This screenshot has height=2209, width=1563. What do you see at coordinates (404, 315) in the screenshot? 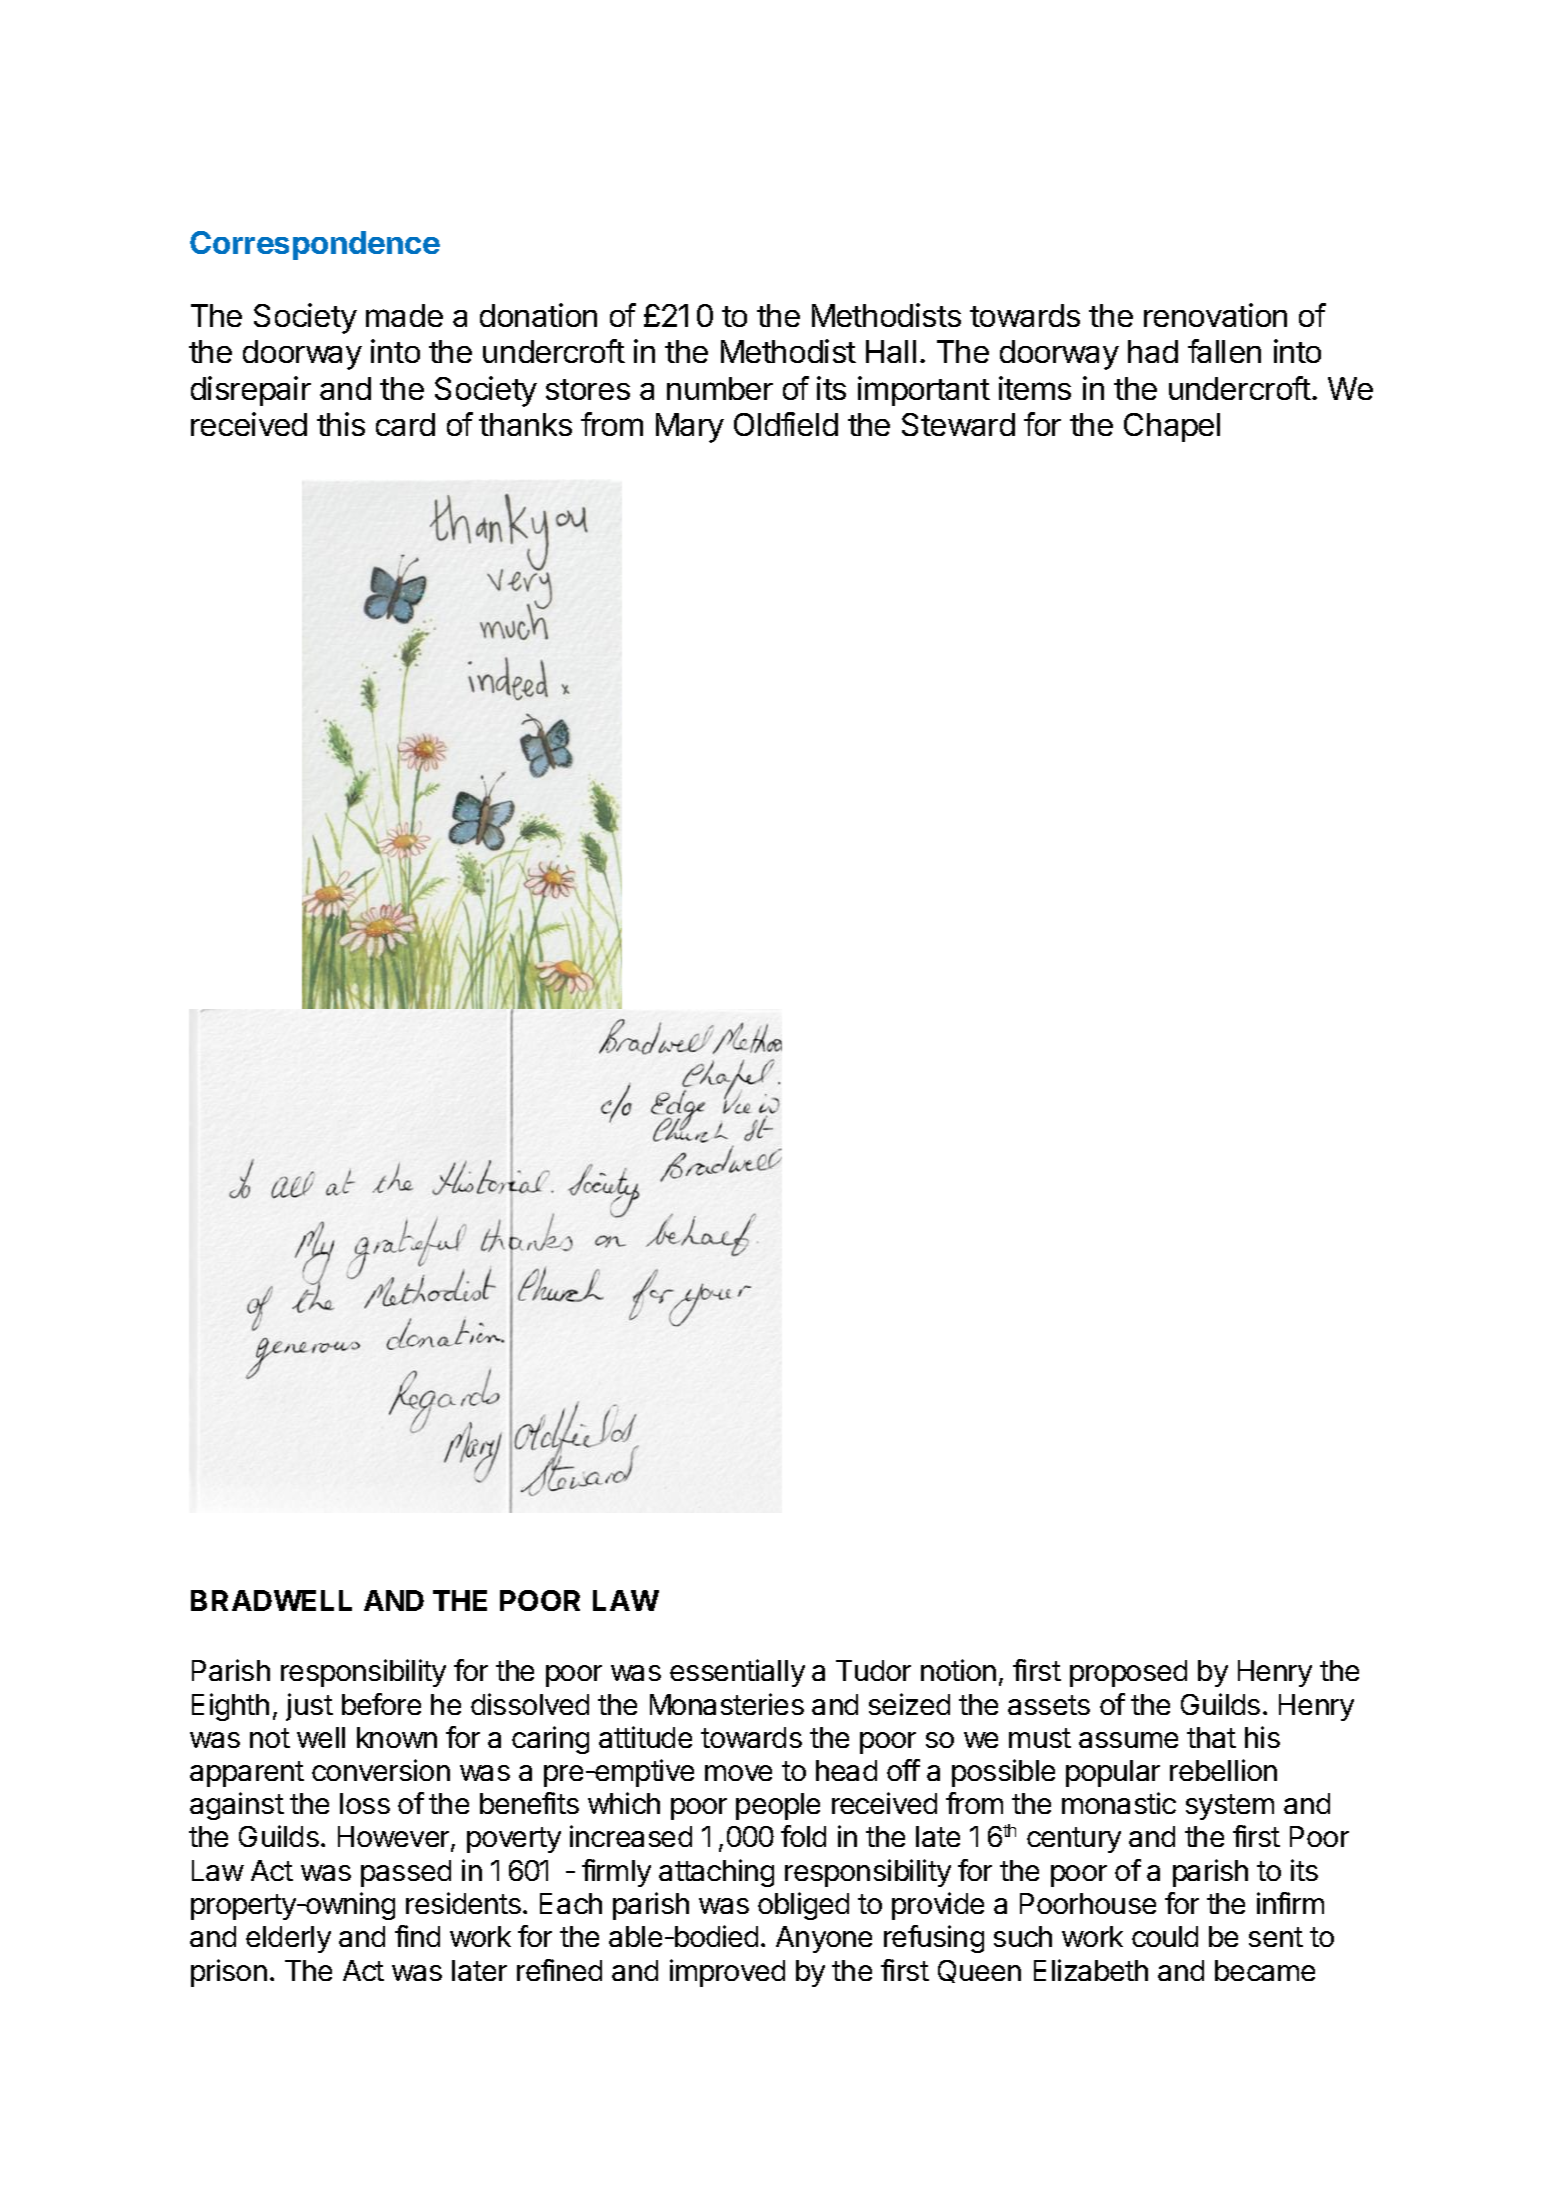
I see `made` at bounding box center [404, 315].
